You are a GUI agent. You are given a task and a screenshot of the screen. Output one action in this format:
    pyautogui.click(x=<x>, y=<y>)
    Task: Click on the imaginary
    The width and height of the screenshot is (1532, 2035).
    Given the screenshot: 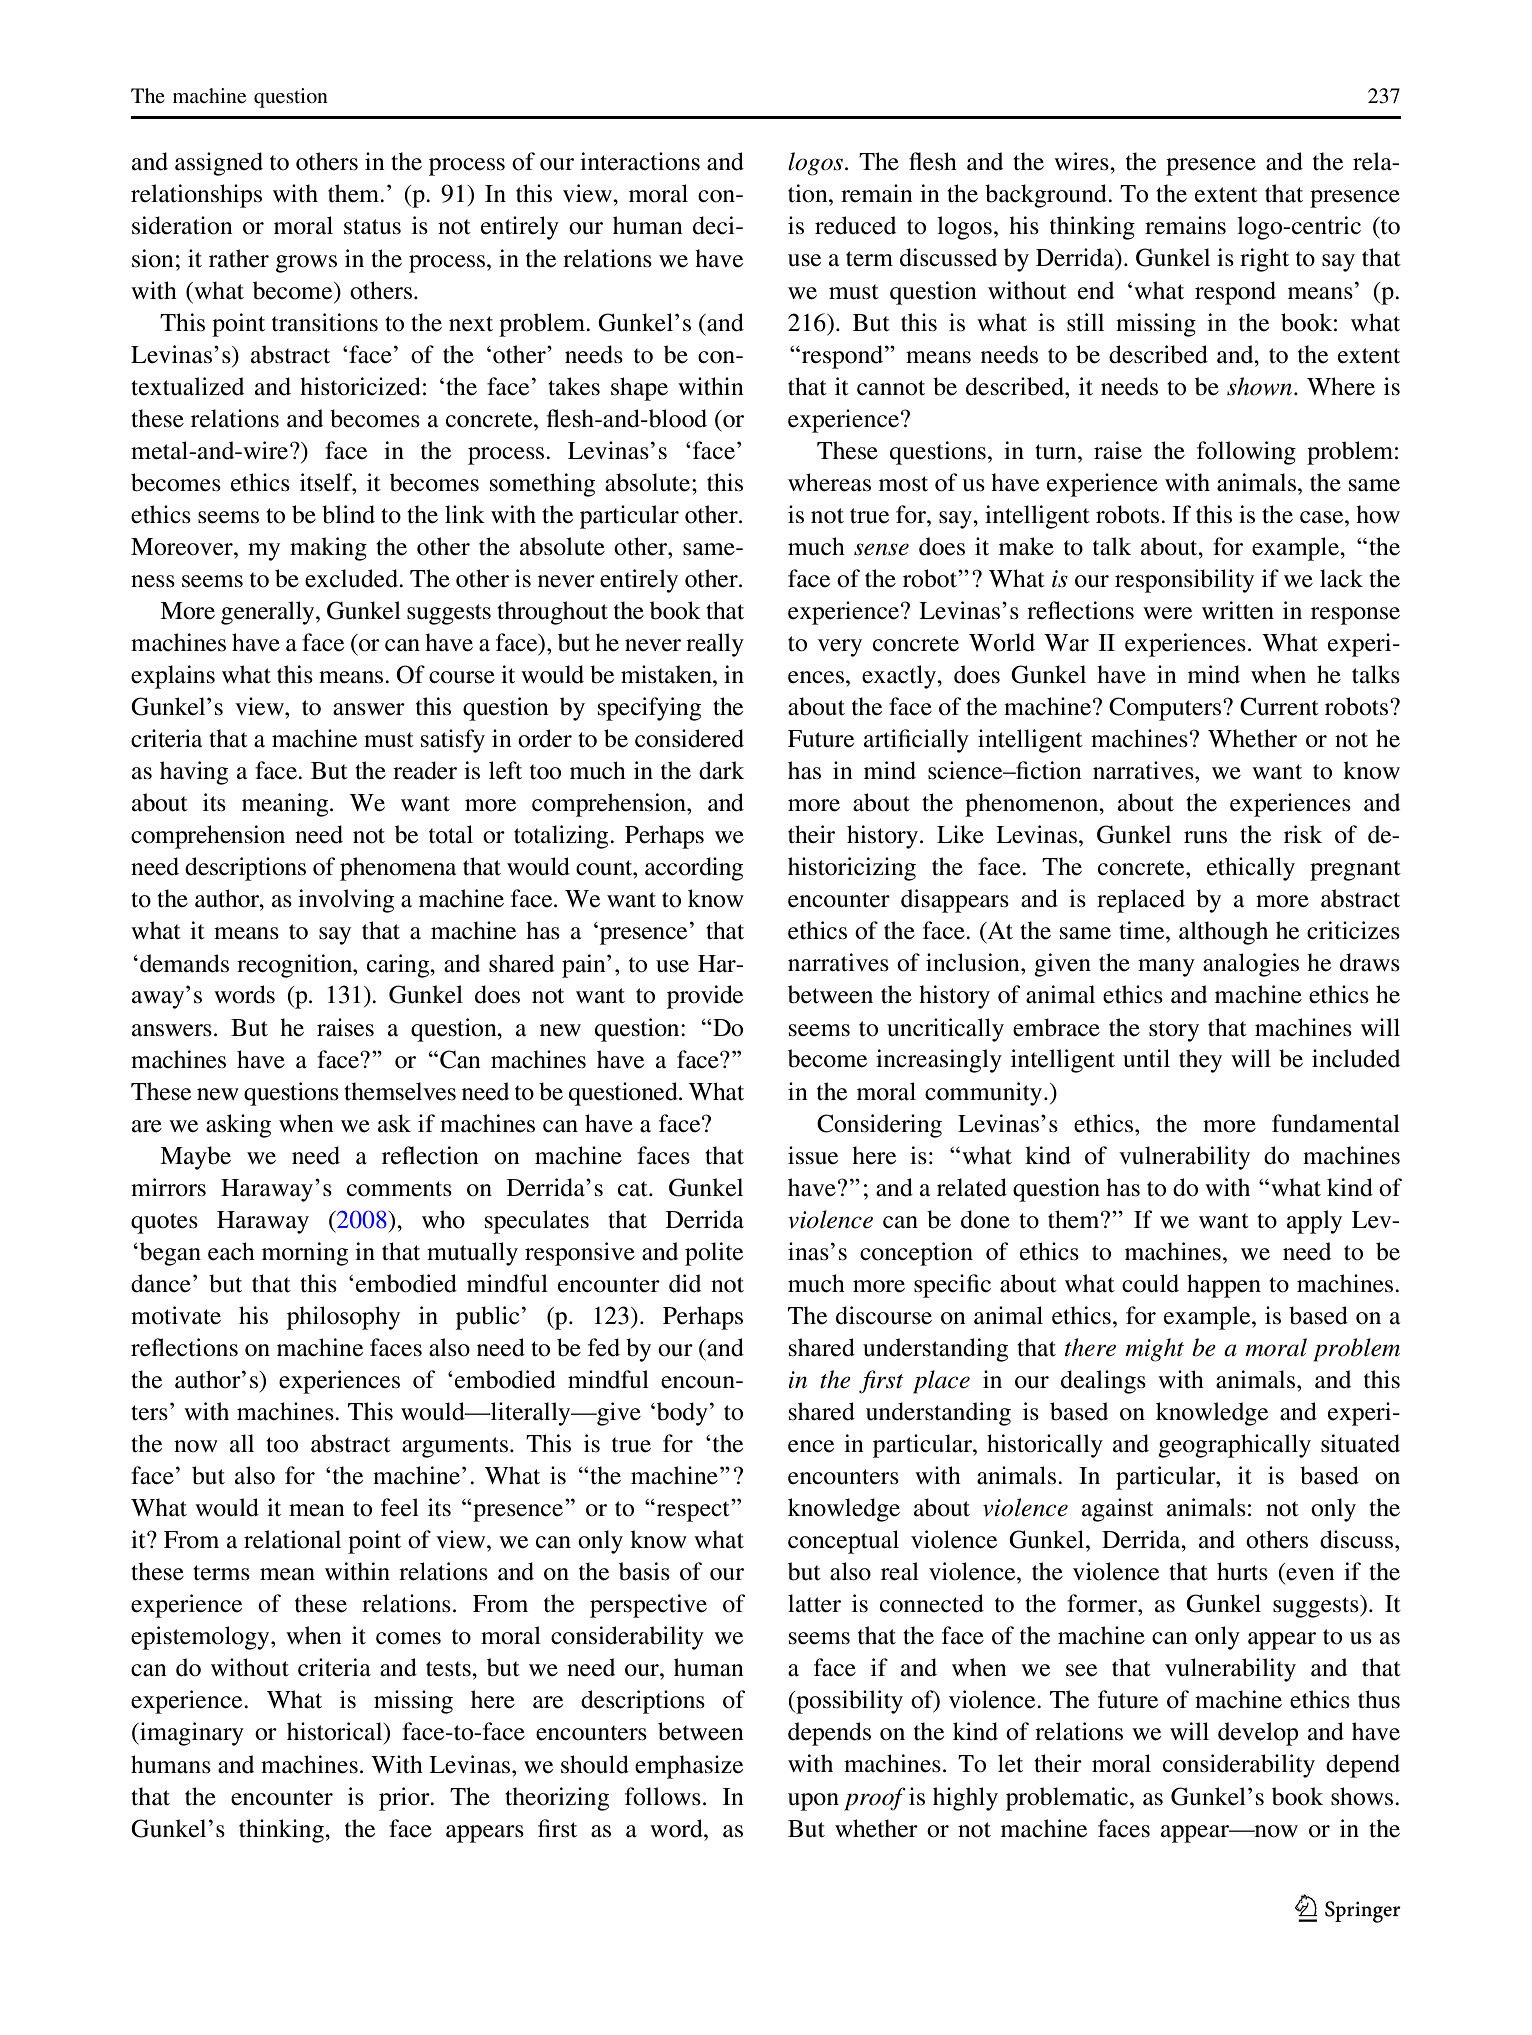 What is the action you would take?
    pyautogui.click(x=191, y=1734)
